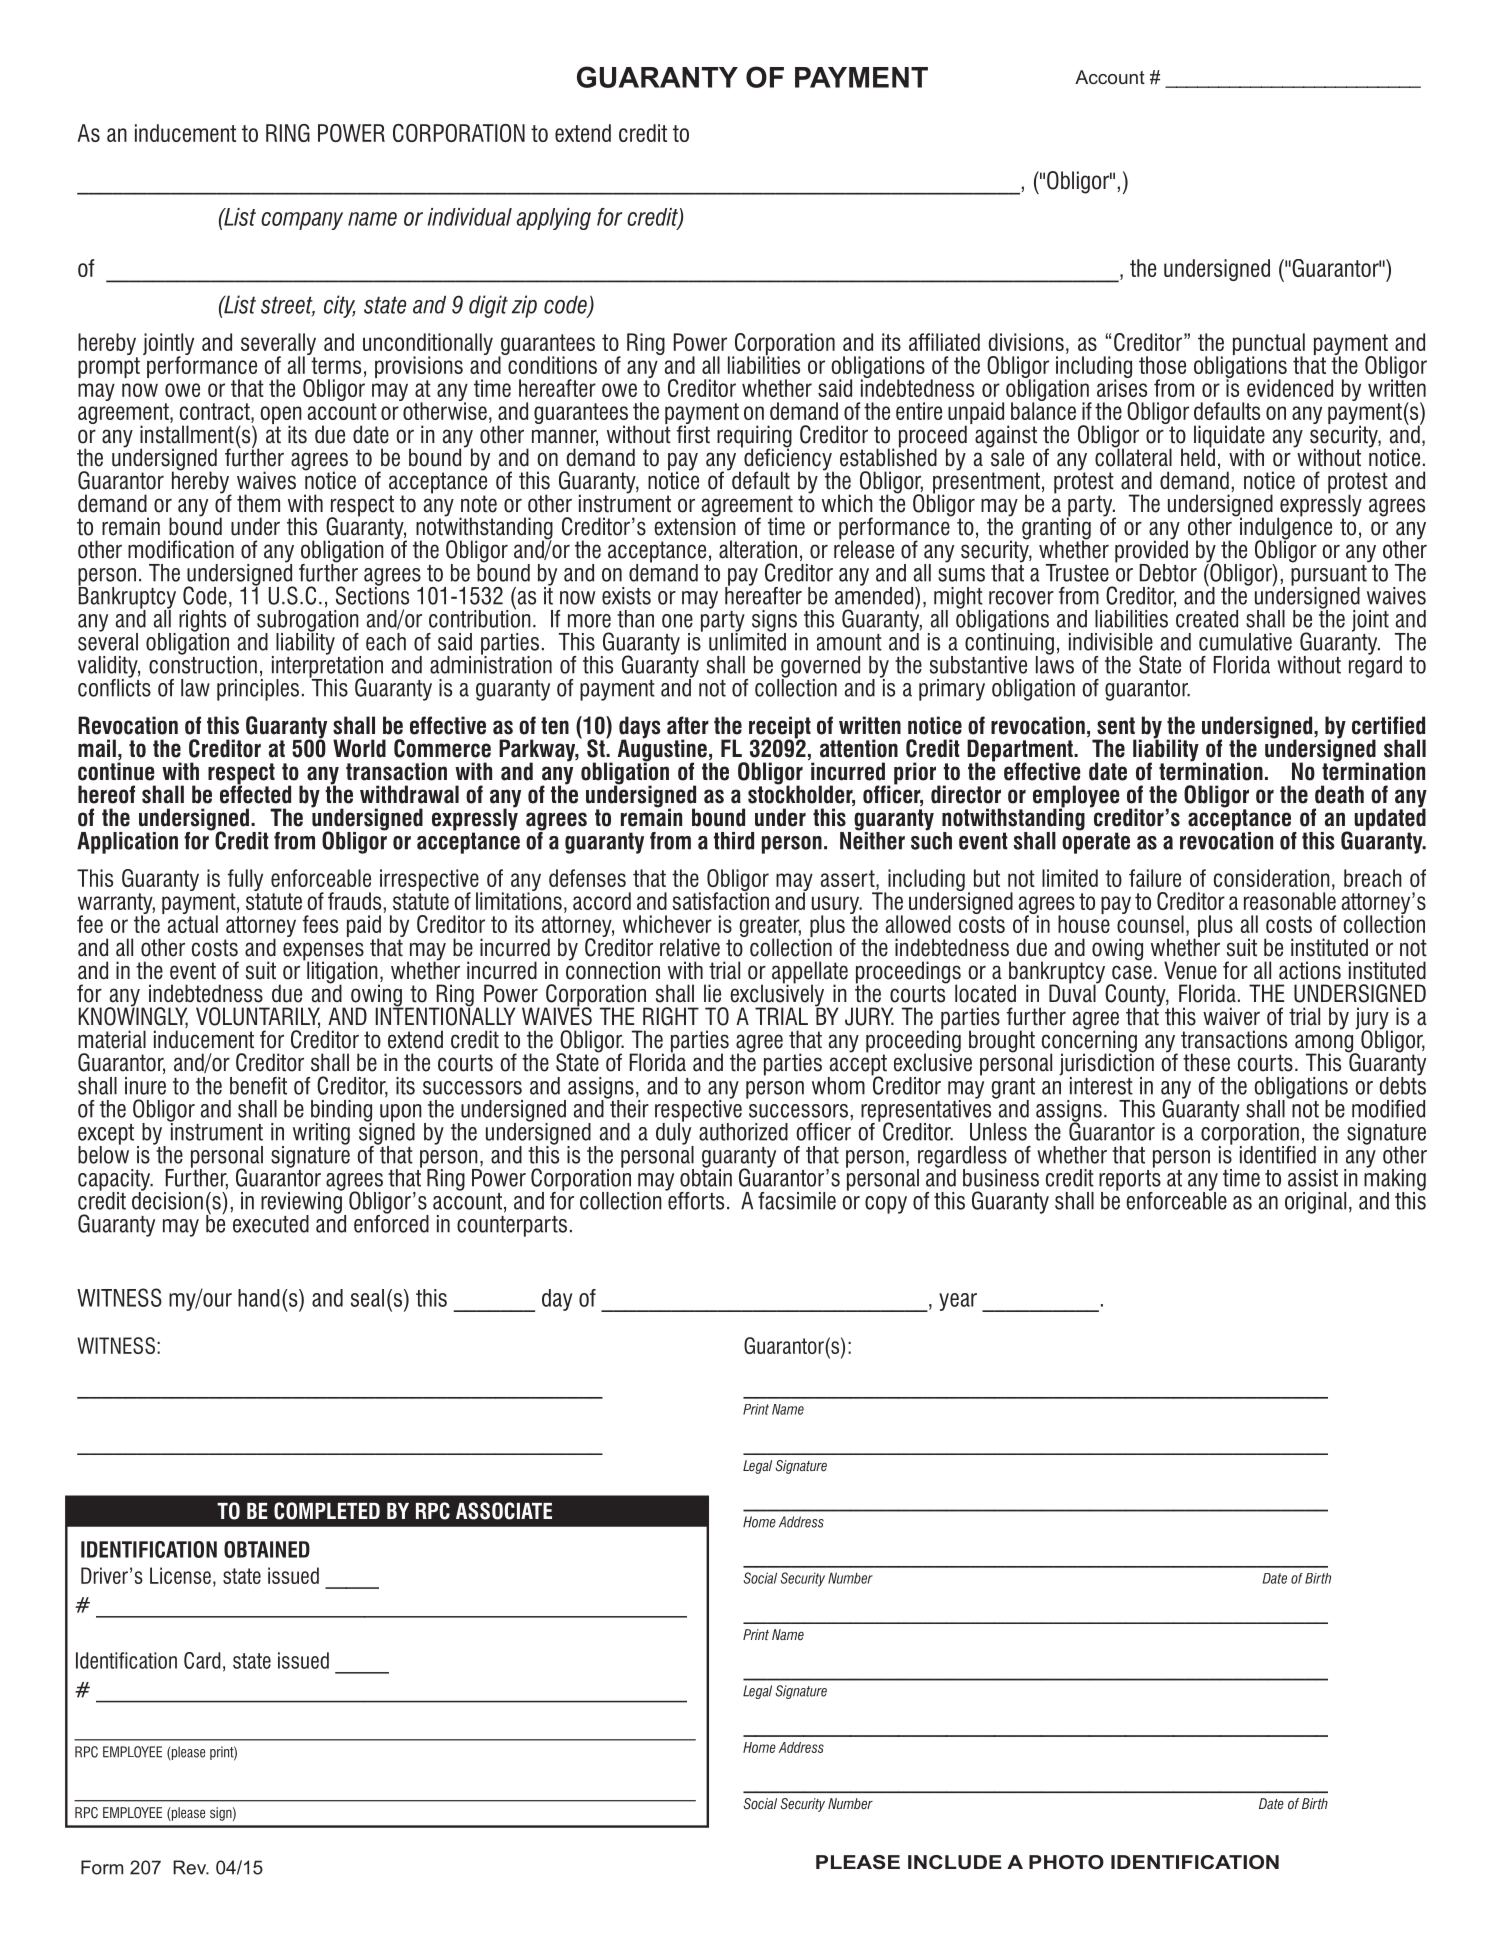 This screenshot has height=1934, width=1504. I want to click on punctual, so click(1269, 345).
